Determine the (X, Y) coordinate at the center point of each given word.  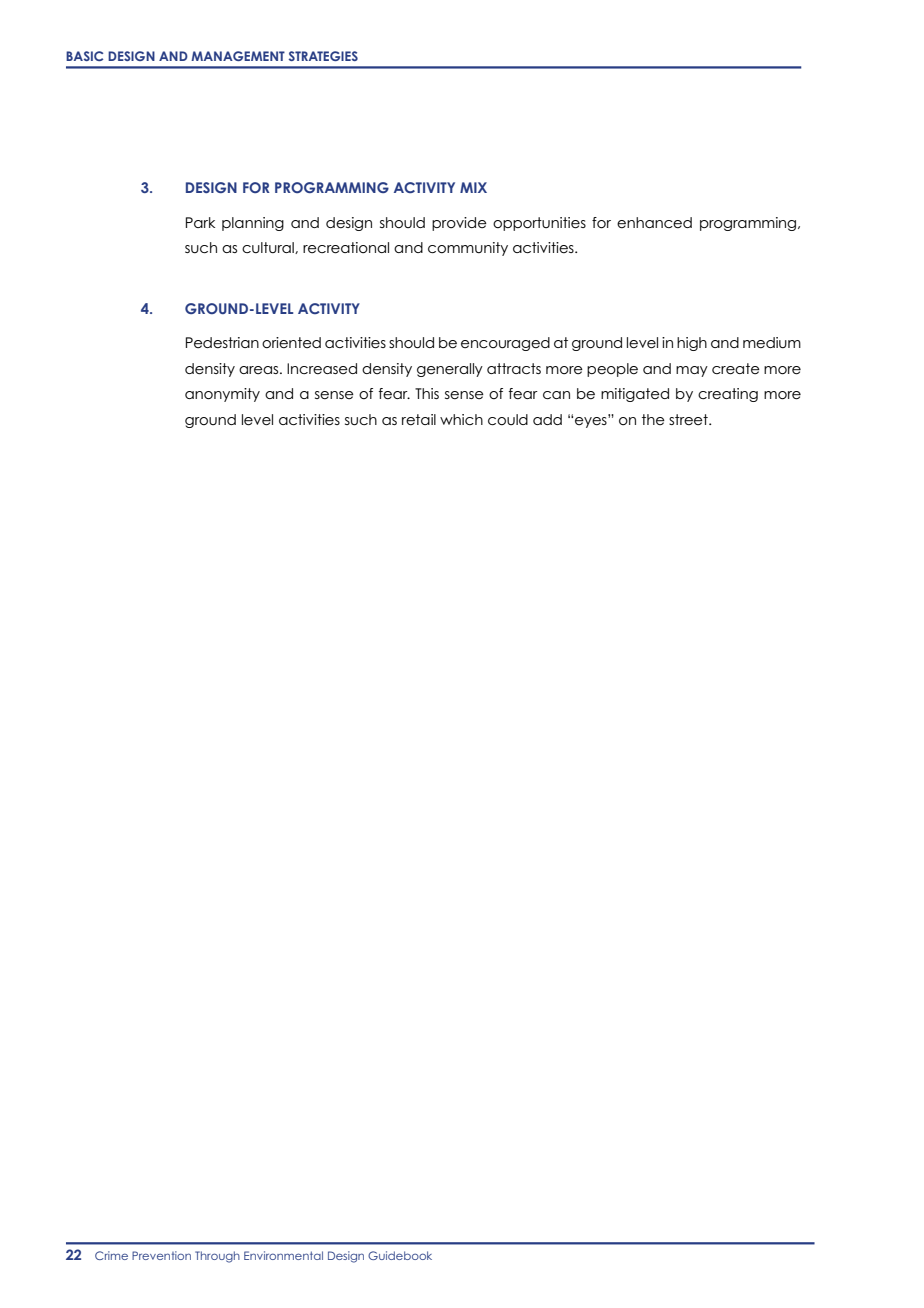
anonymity (222, 395)
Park (200, 222)
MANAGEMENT (238, 56)
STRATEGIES (323, 56)
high (692, 344)
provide (459, 224)
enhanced (654, 222)
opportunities (539, 224)
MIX (473, 187)
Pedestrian (222, 342)
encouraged (505, 344)
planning (253, 224)
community (468, 249)
